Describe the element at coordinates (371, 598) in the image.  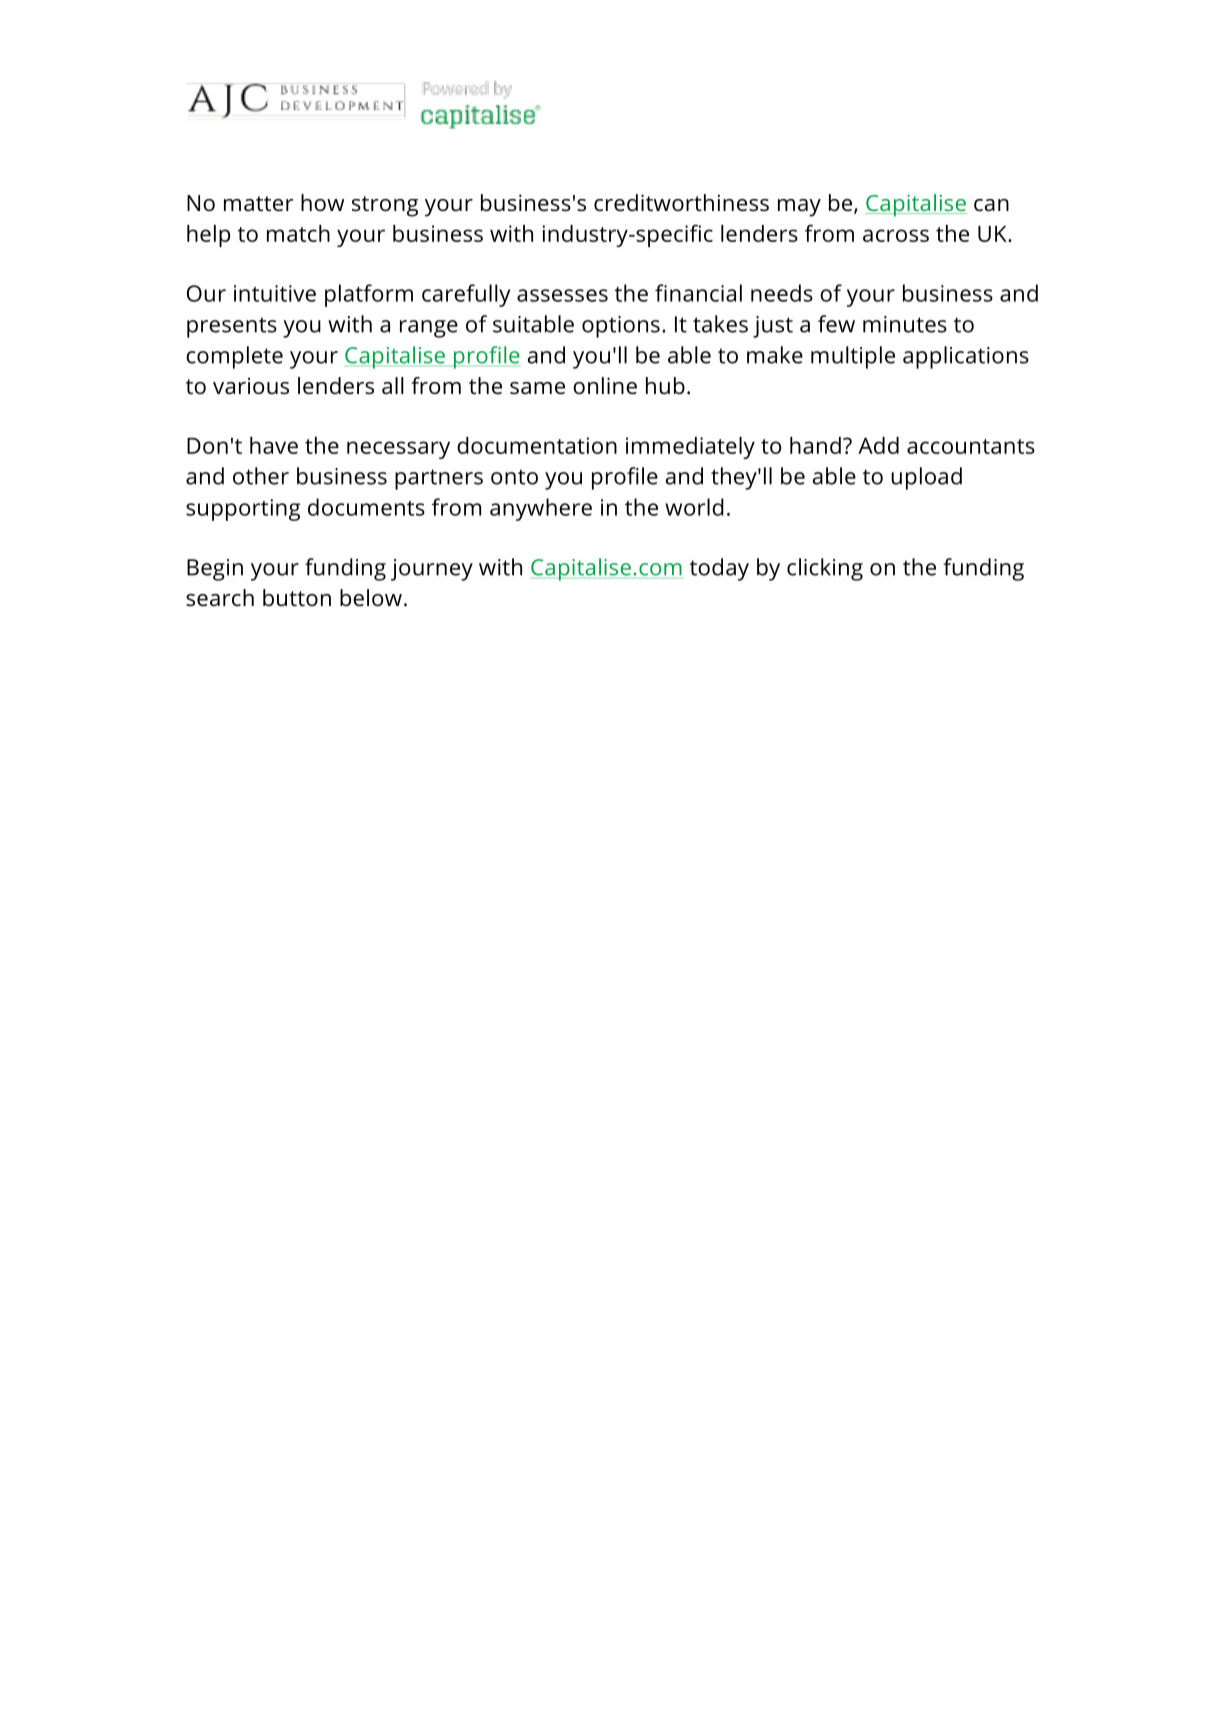
I see `below` at that location.
